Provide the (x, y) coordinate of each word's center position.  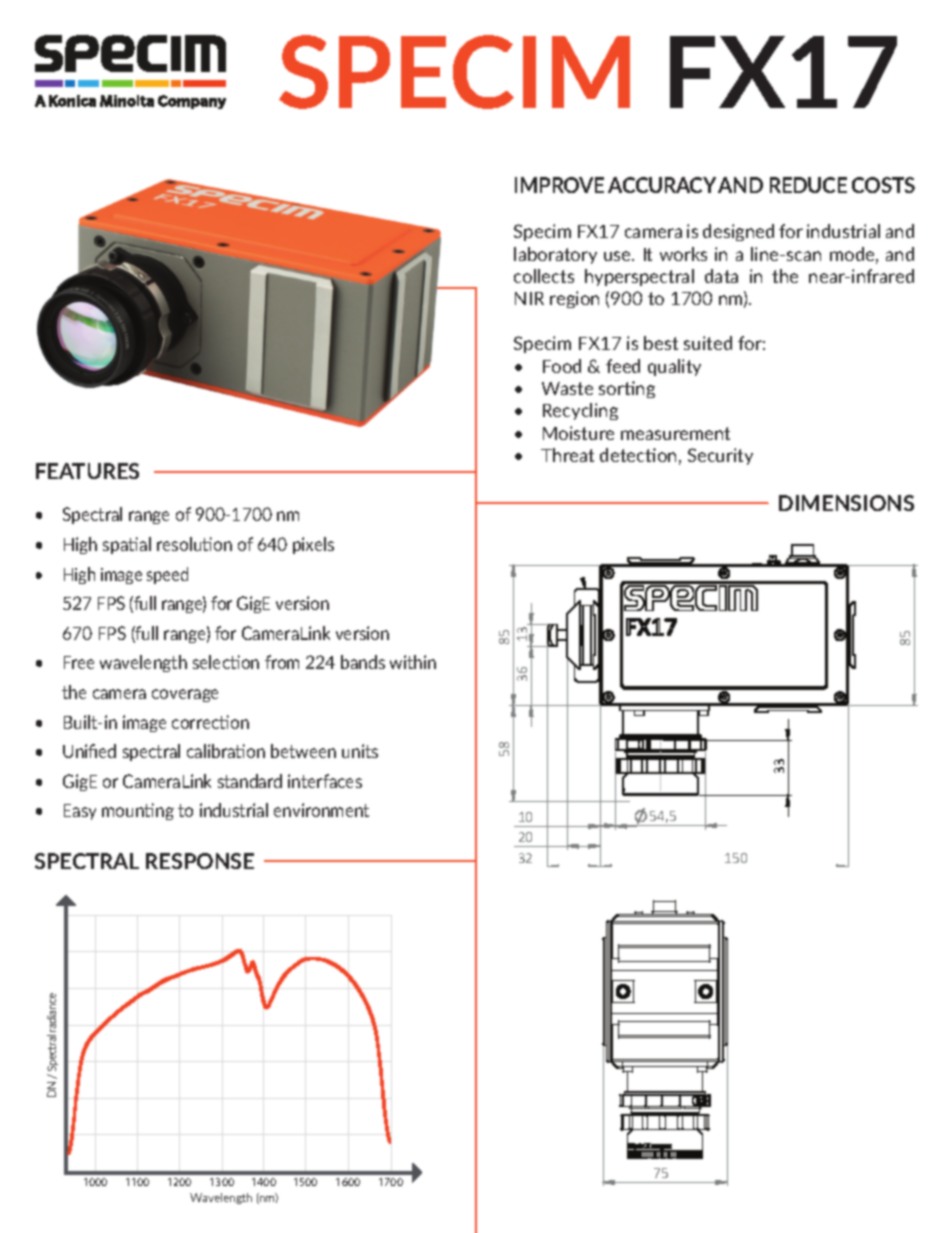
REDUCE (808, 185)
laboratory (555, 255)
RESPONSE (200, 861)
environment (321, 810)
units (360, 751)
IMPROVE (559, 185)
